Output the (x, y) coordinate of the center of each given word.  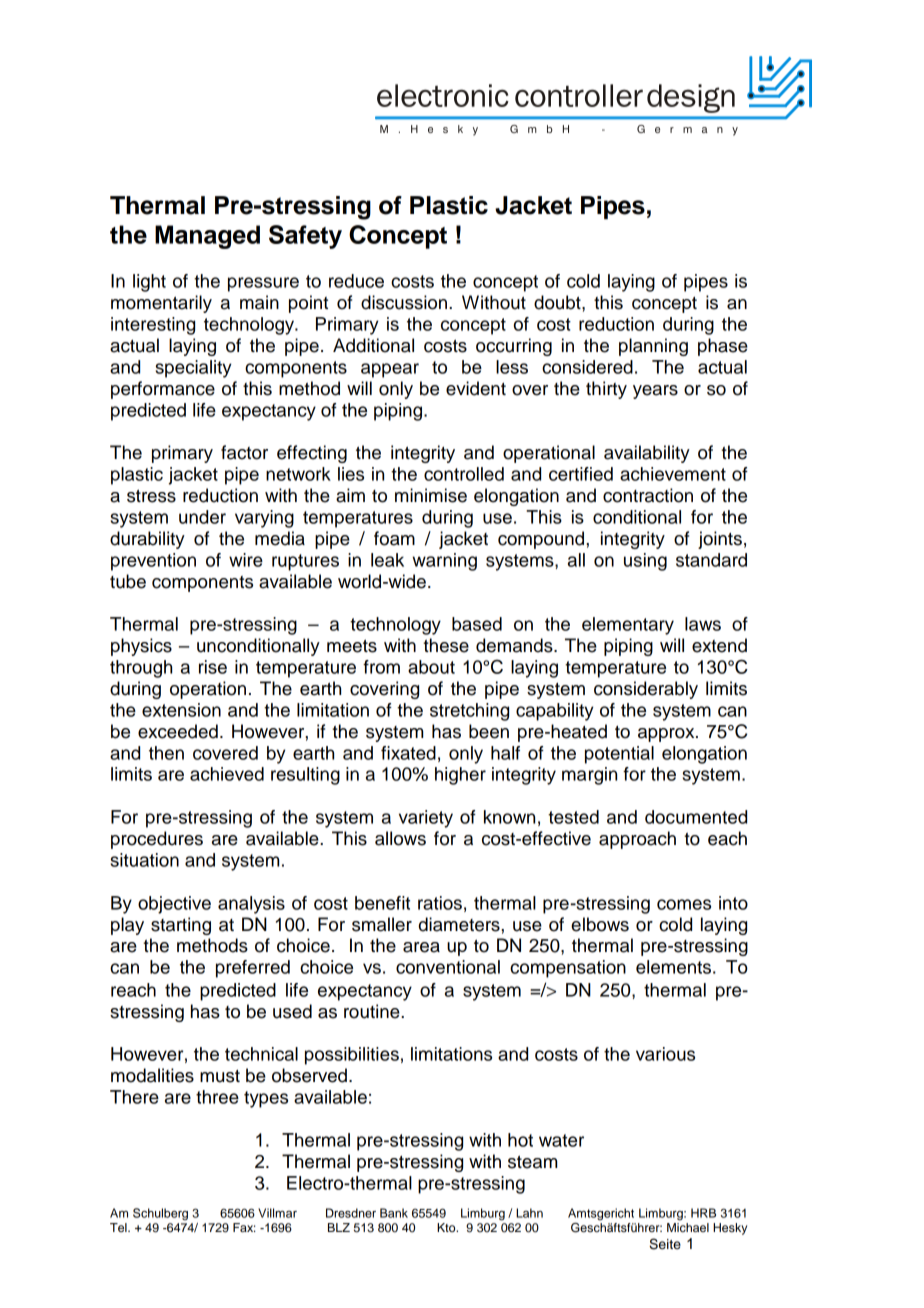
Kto (447, 1227)
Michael (688, 1226)
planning (653, 347)
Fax (244, 1227)
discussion (404, 302)
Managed (207, 237)
